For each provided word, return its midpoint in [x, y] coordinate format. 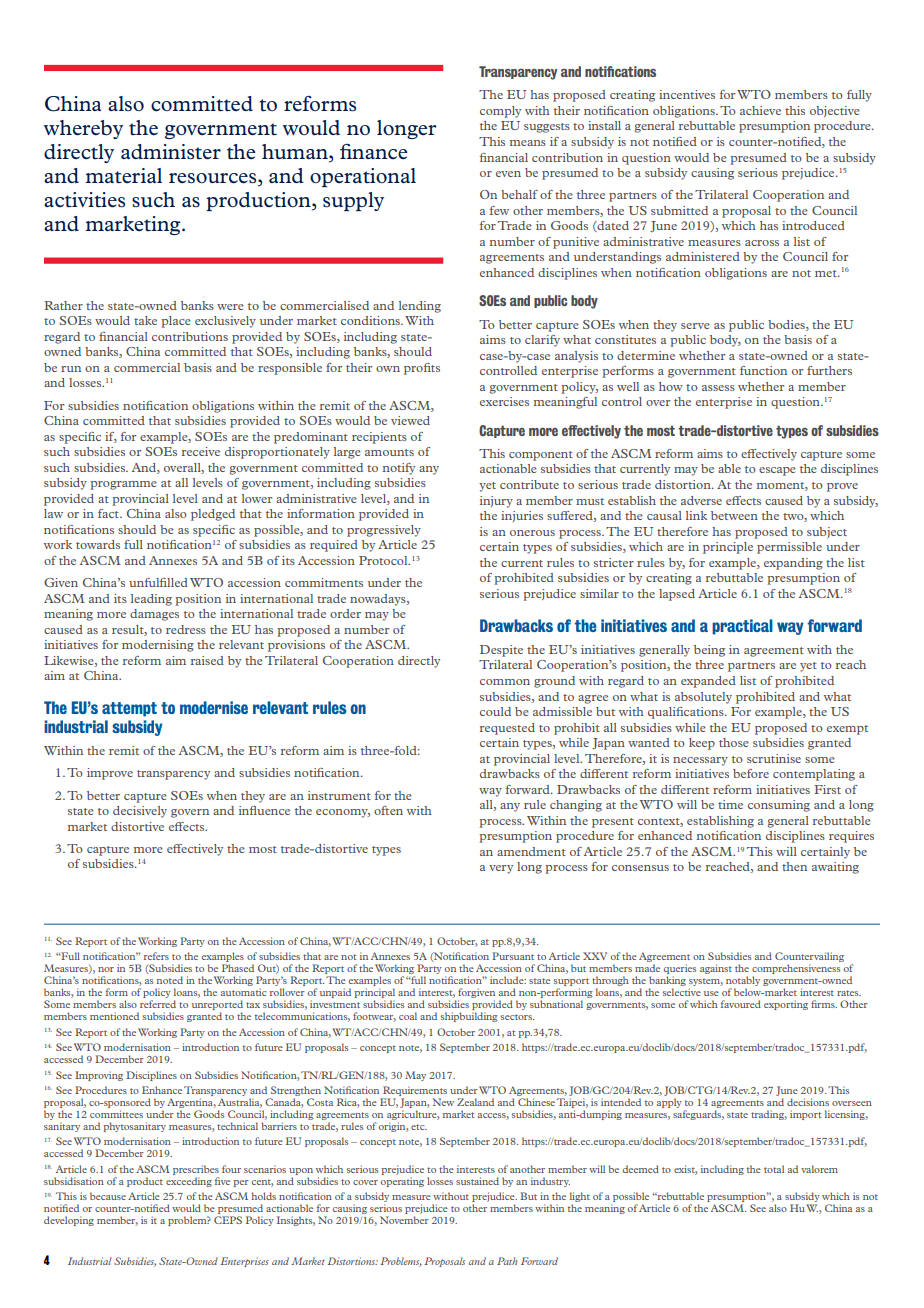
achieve [760, 110]
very [501, 869]
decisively [140, 812]
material [124, 176]
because [108, 1196]
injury [496, 502]
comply [500, 112]
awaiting [835, 868]
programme [123, 485]
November [404, 1220]
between [734, 515]
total [774, 1169]
